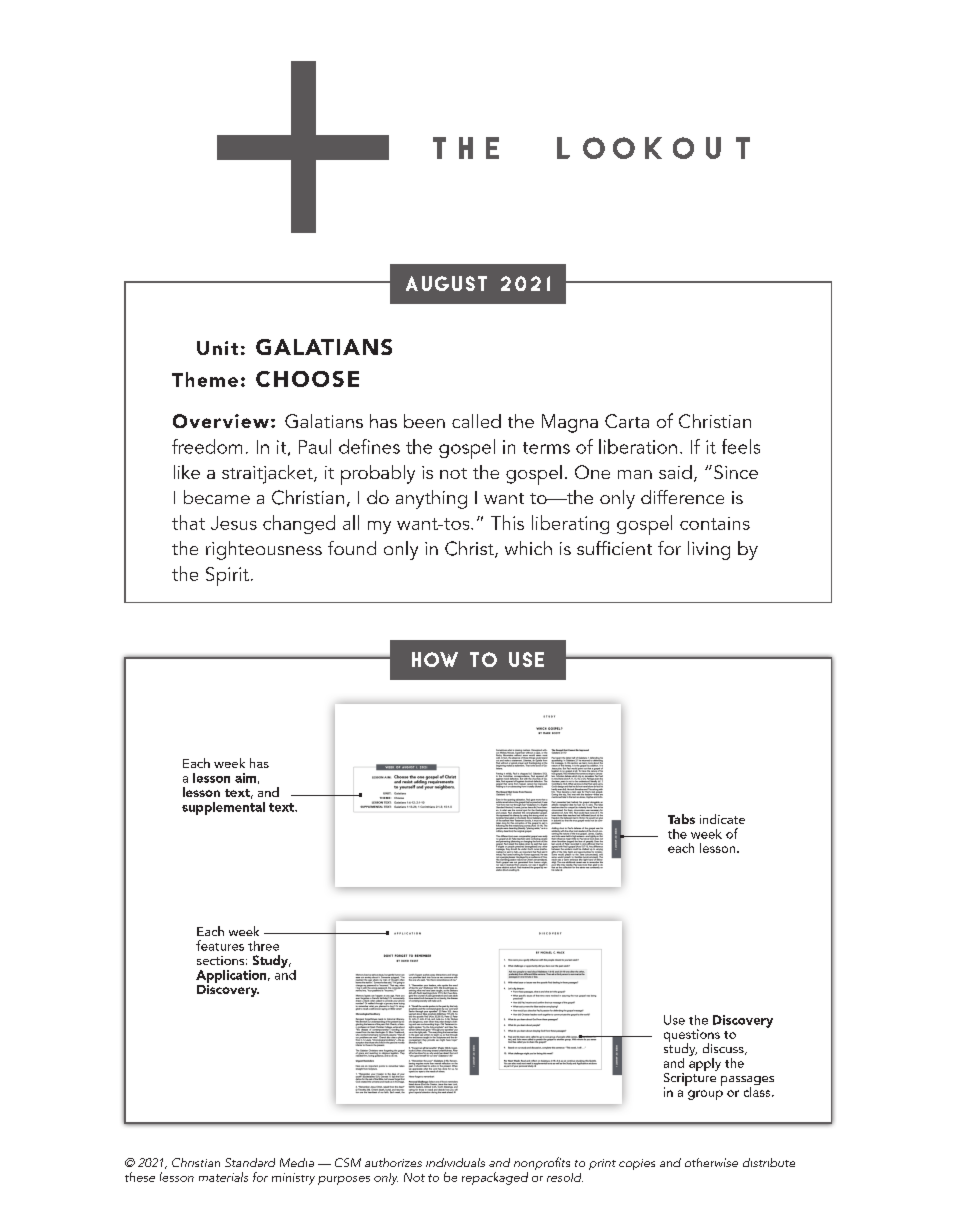 The height and width of the screenshot is (1232, 959). What do you see at coordinates (446, 283) in the screenshot?
I see `AUGUST` at bounding box center [446, 283].
